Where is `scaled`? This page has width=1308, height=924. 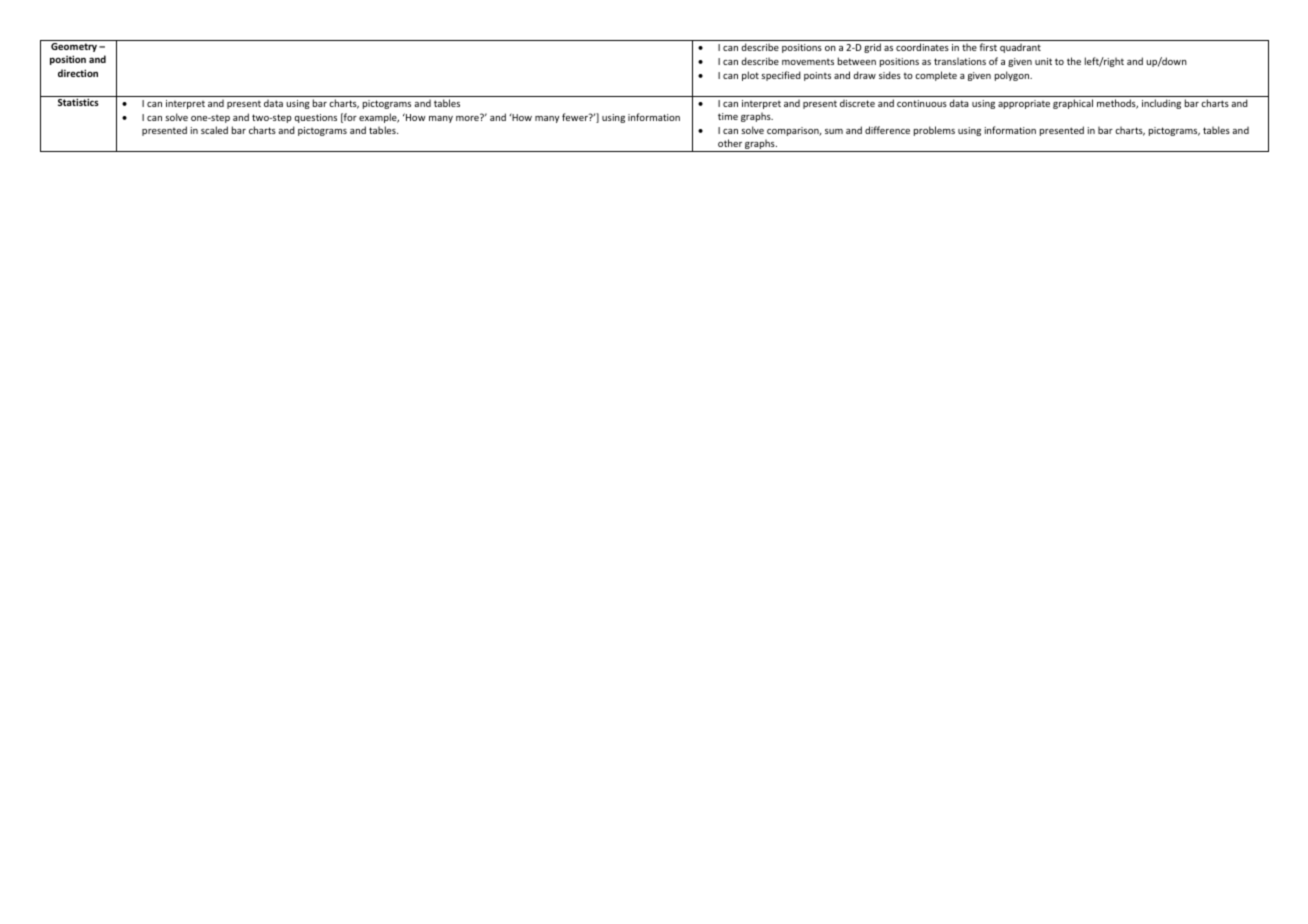
scaled is located at coordinates (214, 130).
